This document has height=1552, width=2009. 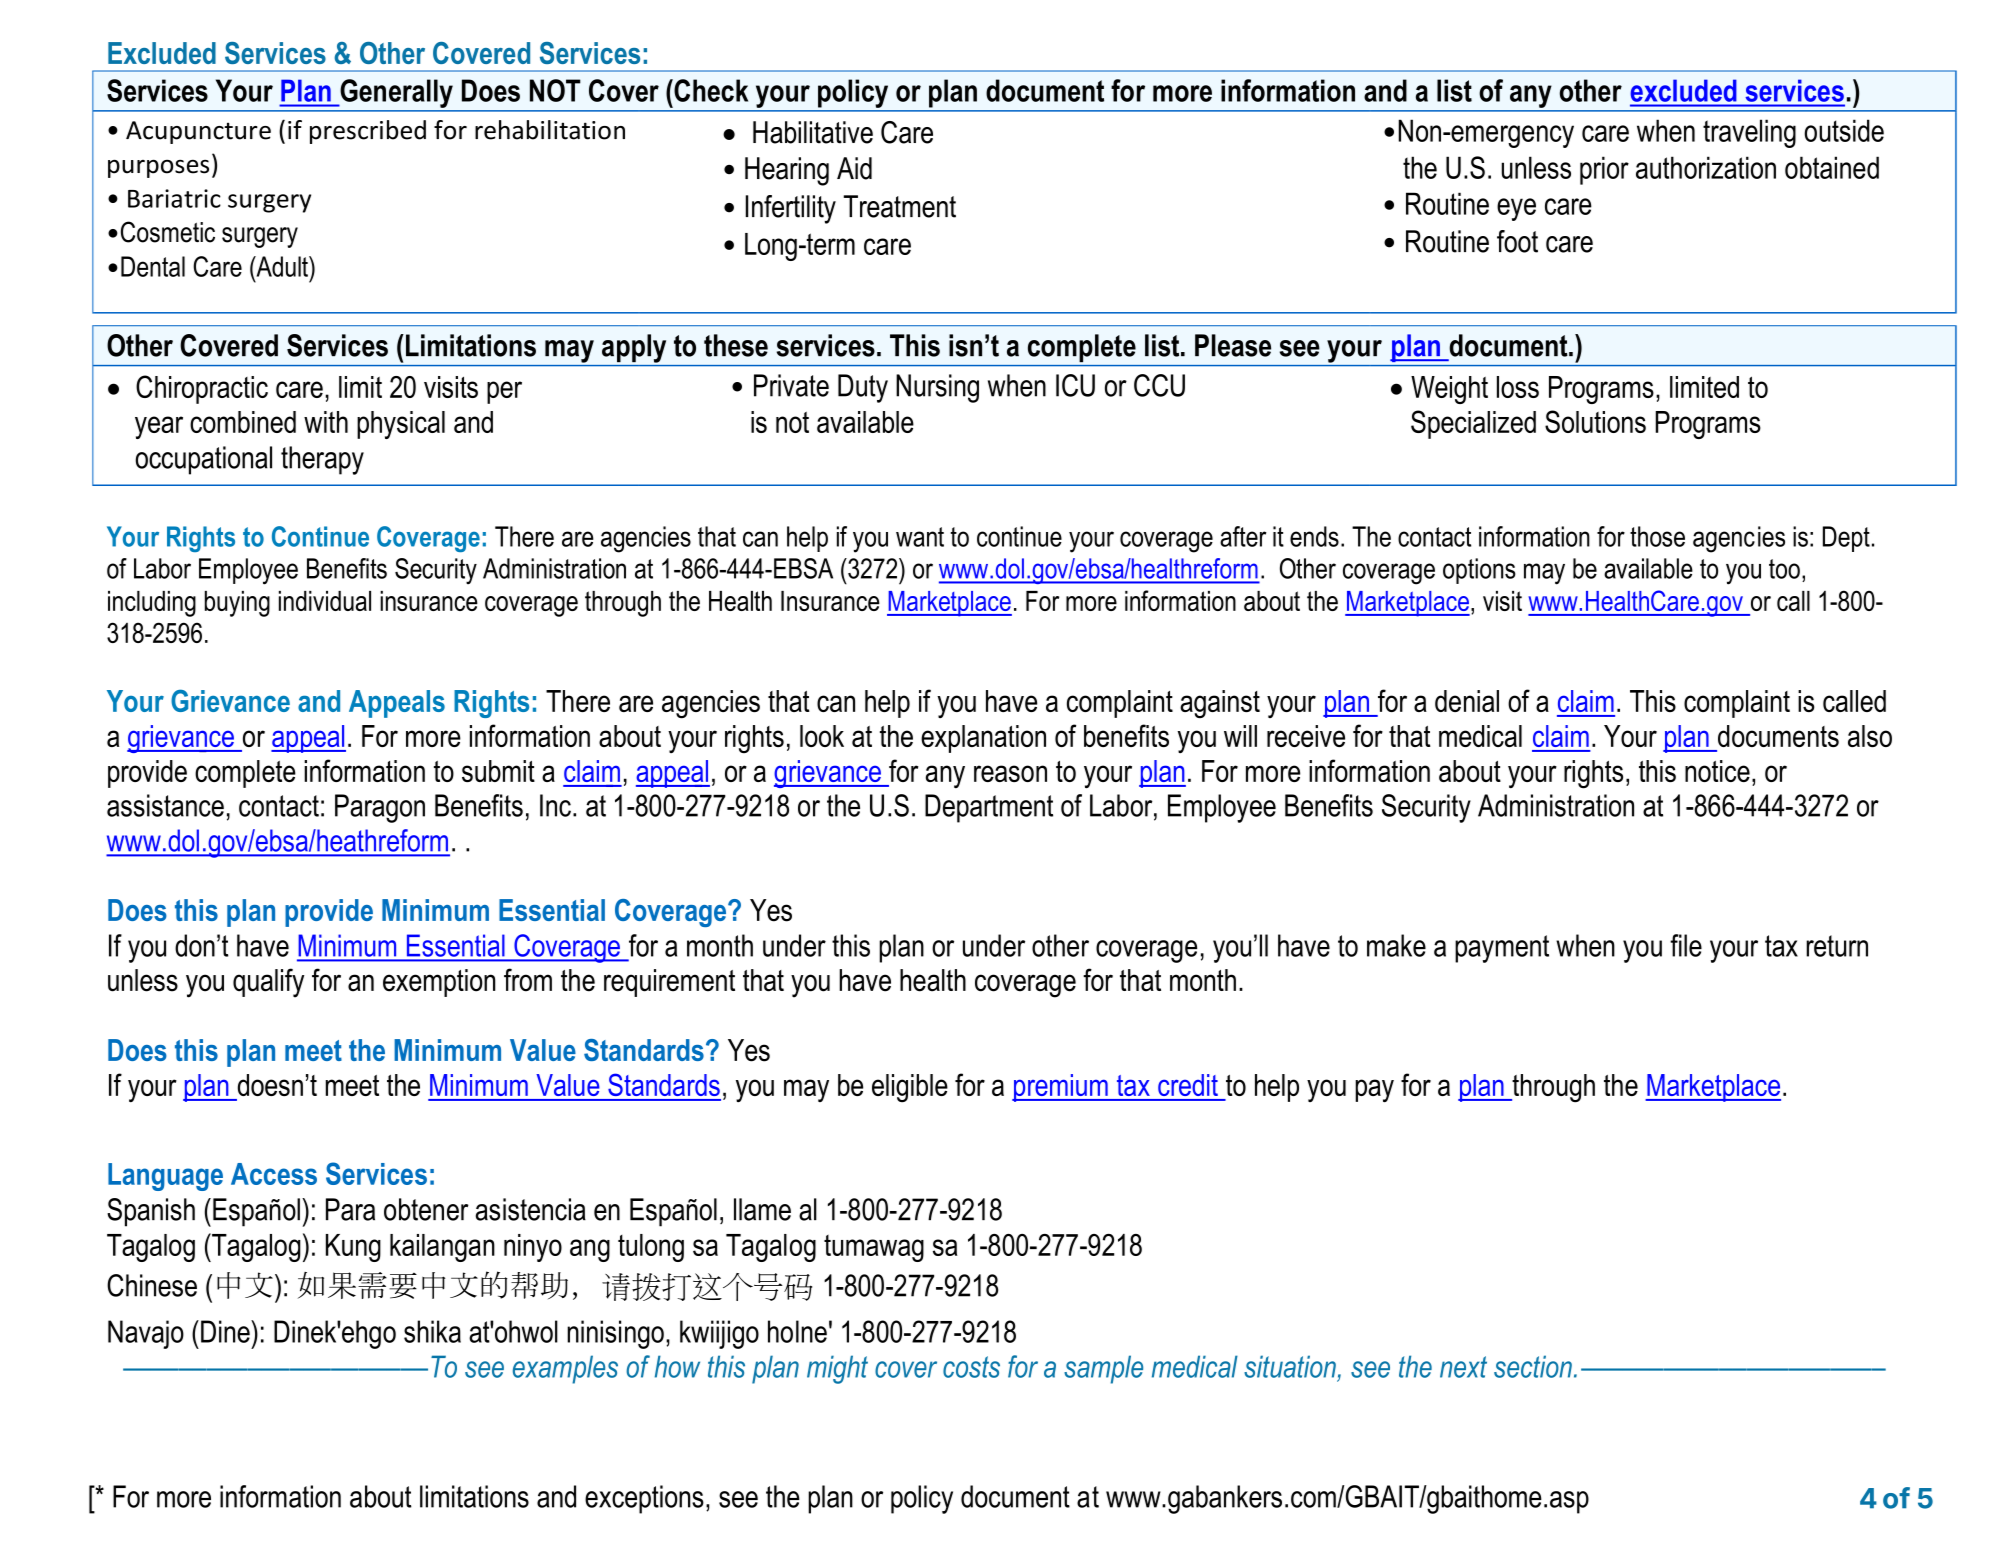 What do you see at coordinates (268, 983) in the document?
I see `qualify` at bounding box center [268, 983].
